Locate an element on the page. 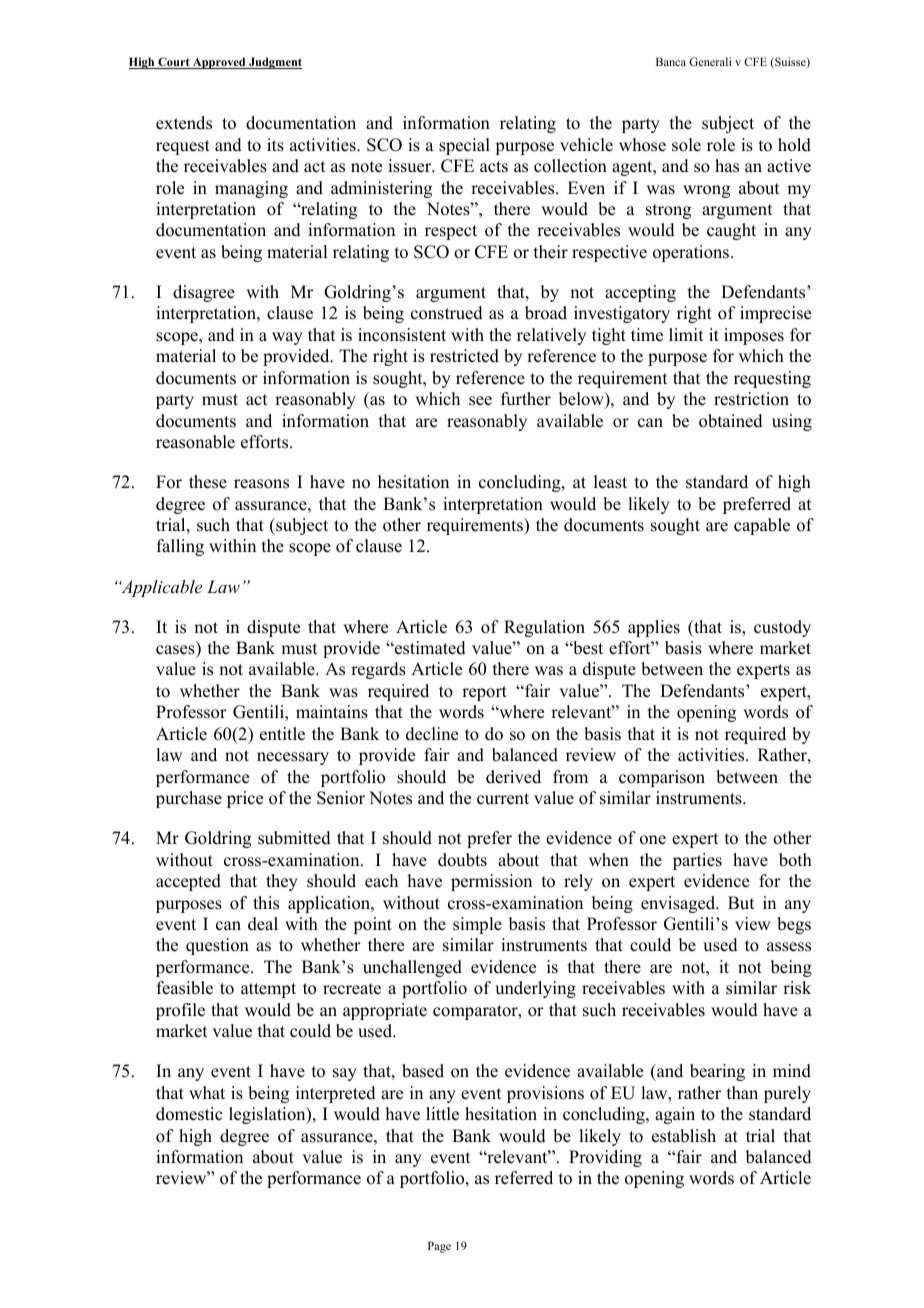  restriction is located at coordinates (751, 399).
